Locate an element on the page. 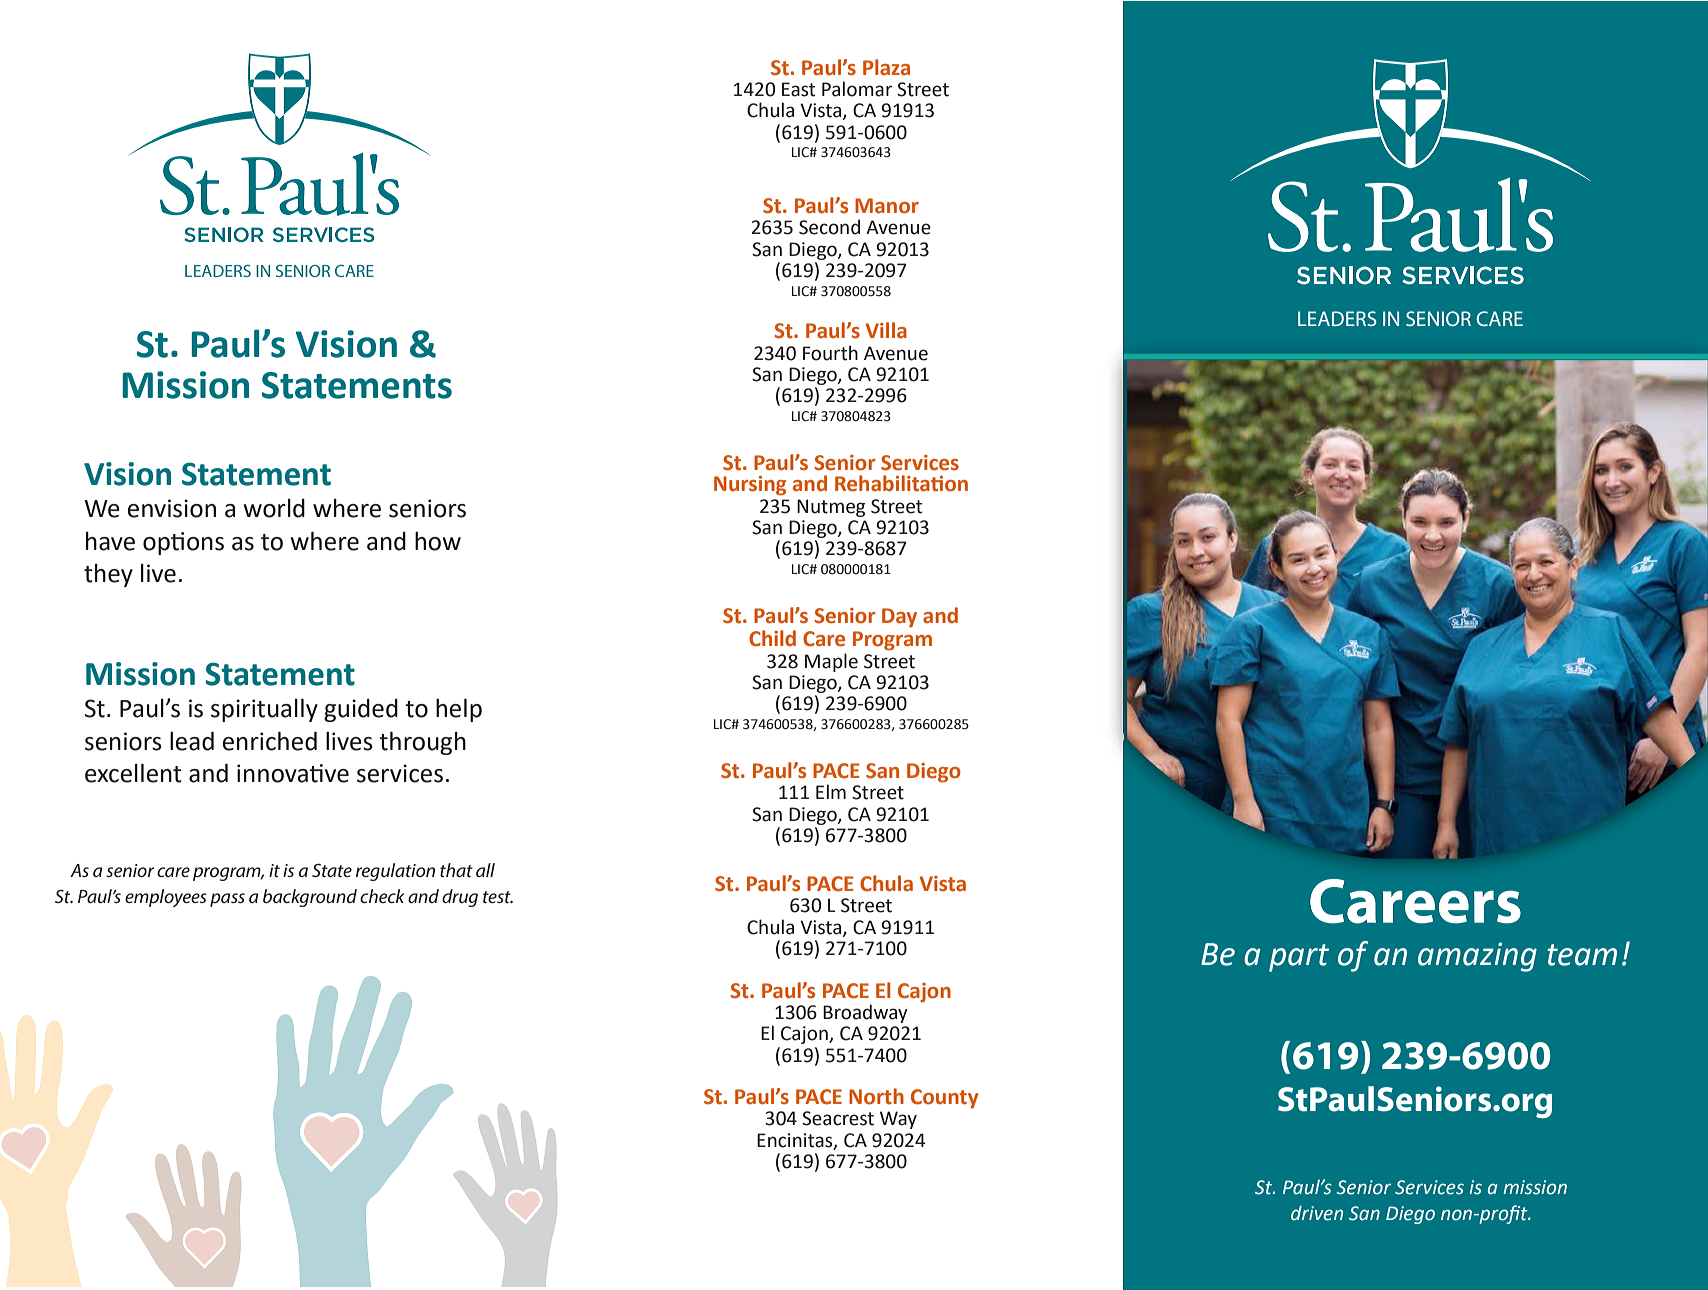 This document has height=1290, width=1708. Day is located at coordinates (899, 618).
